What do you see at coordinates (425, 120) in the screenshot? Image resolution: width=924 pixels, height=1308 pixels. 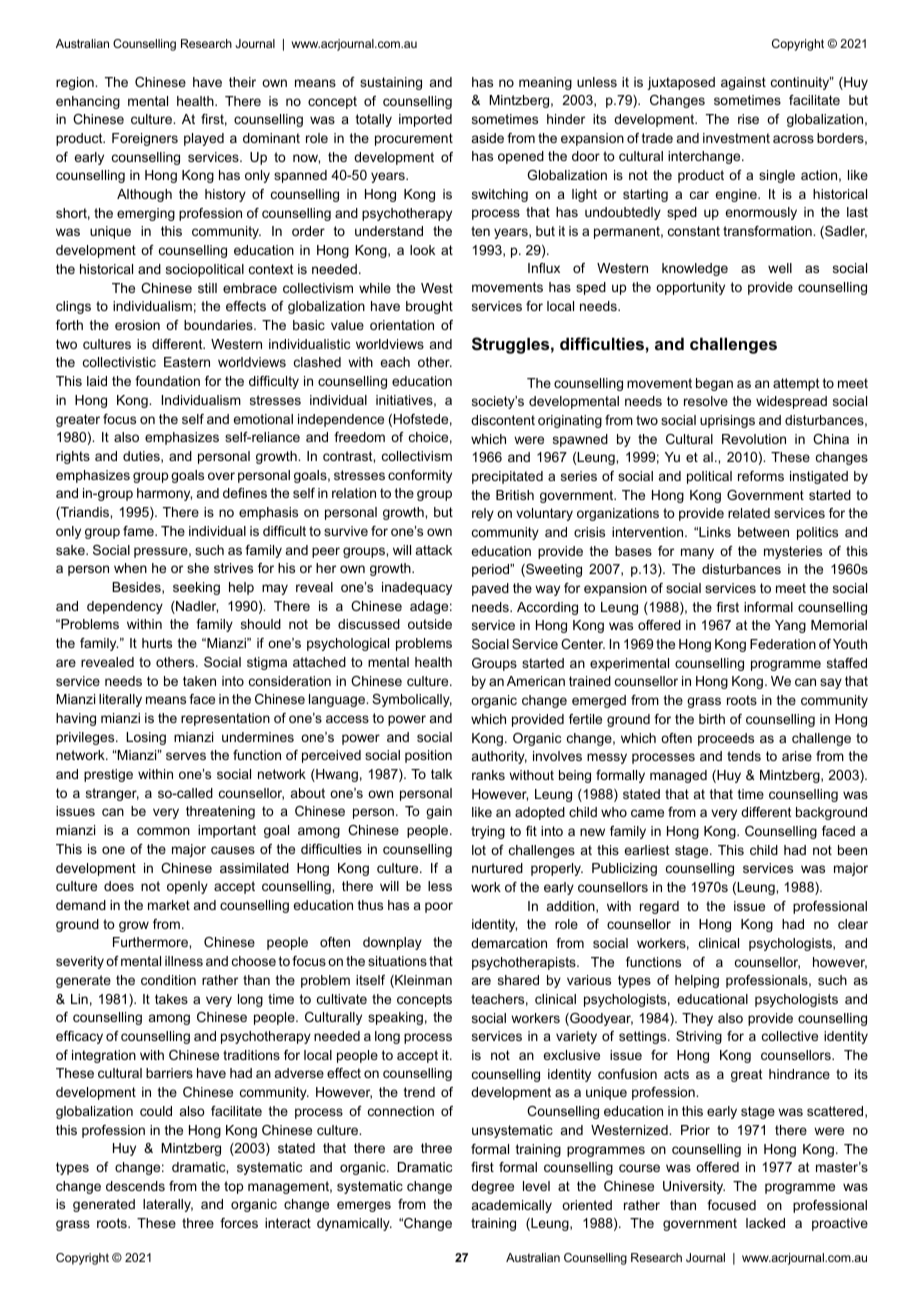 I see `imported` at bounding box center [425, 120].
